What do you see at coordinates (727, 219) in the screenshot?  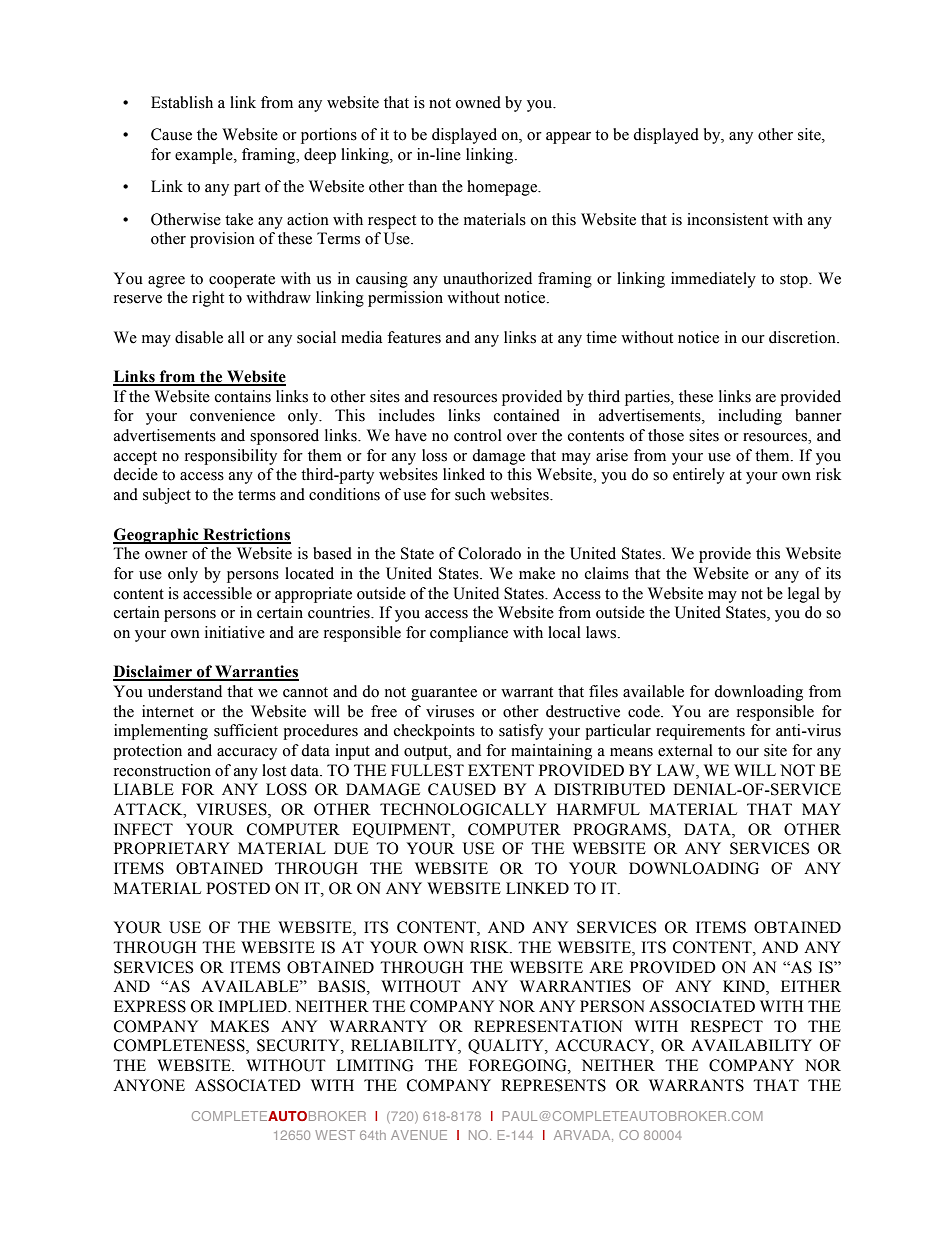 I see `inconsistent` at bounding box center [727, 219].
